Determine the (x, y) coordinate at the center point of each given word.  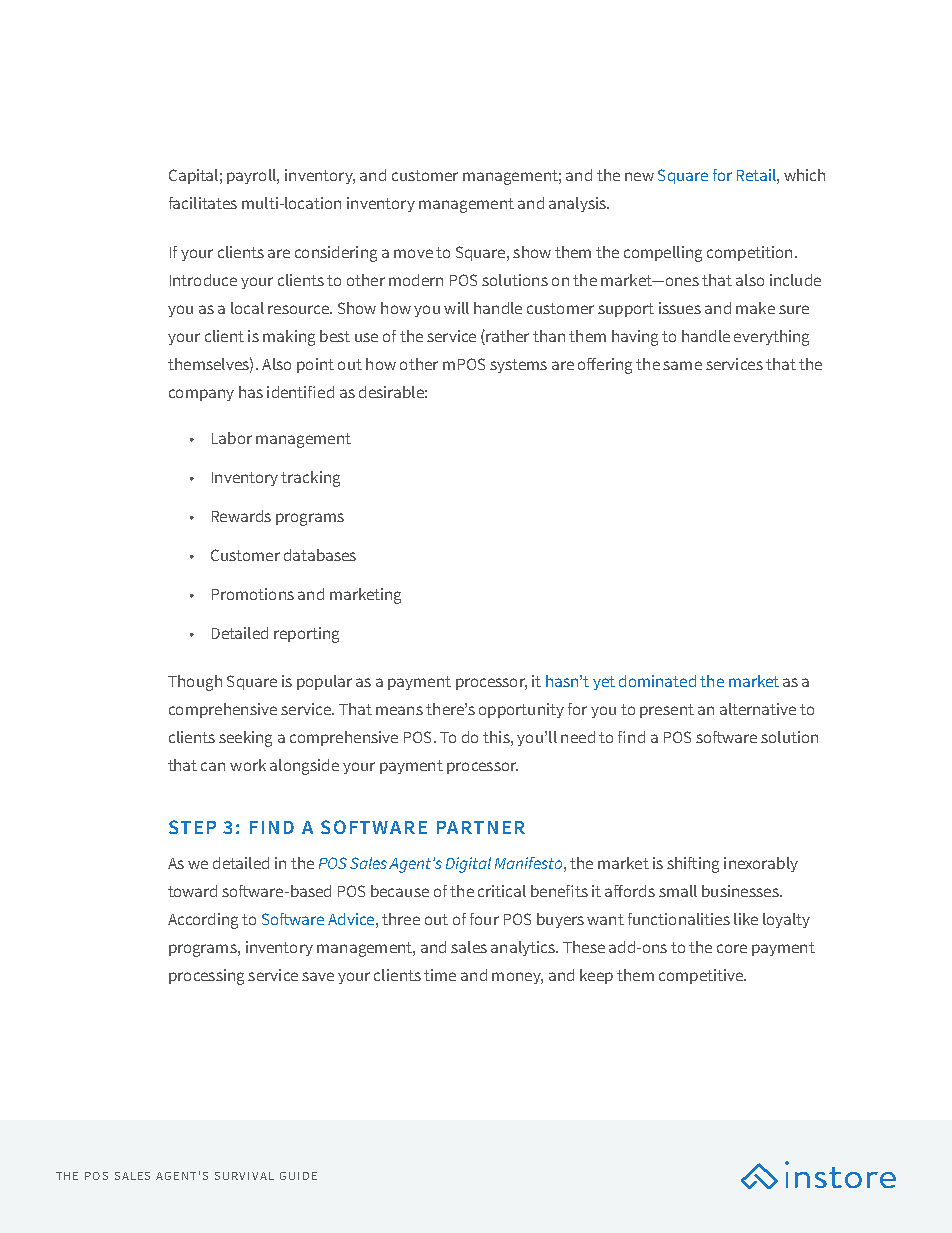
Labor (232, 438)
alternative (758, 709)
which (804, 175)
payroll (252, 176)
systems (518, 366)
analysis (578, 204)
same (682, 365)
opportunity (521, 710)
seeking (245, 739)
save (318, 976)
